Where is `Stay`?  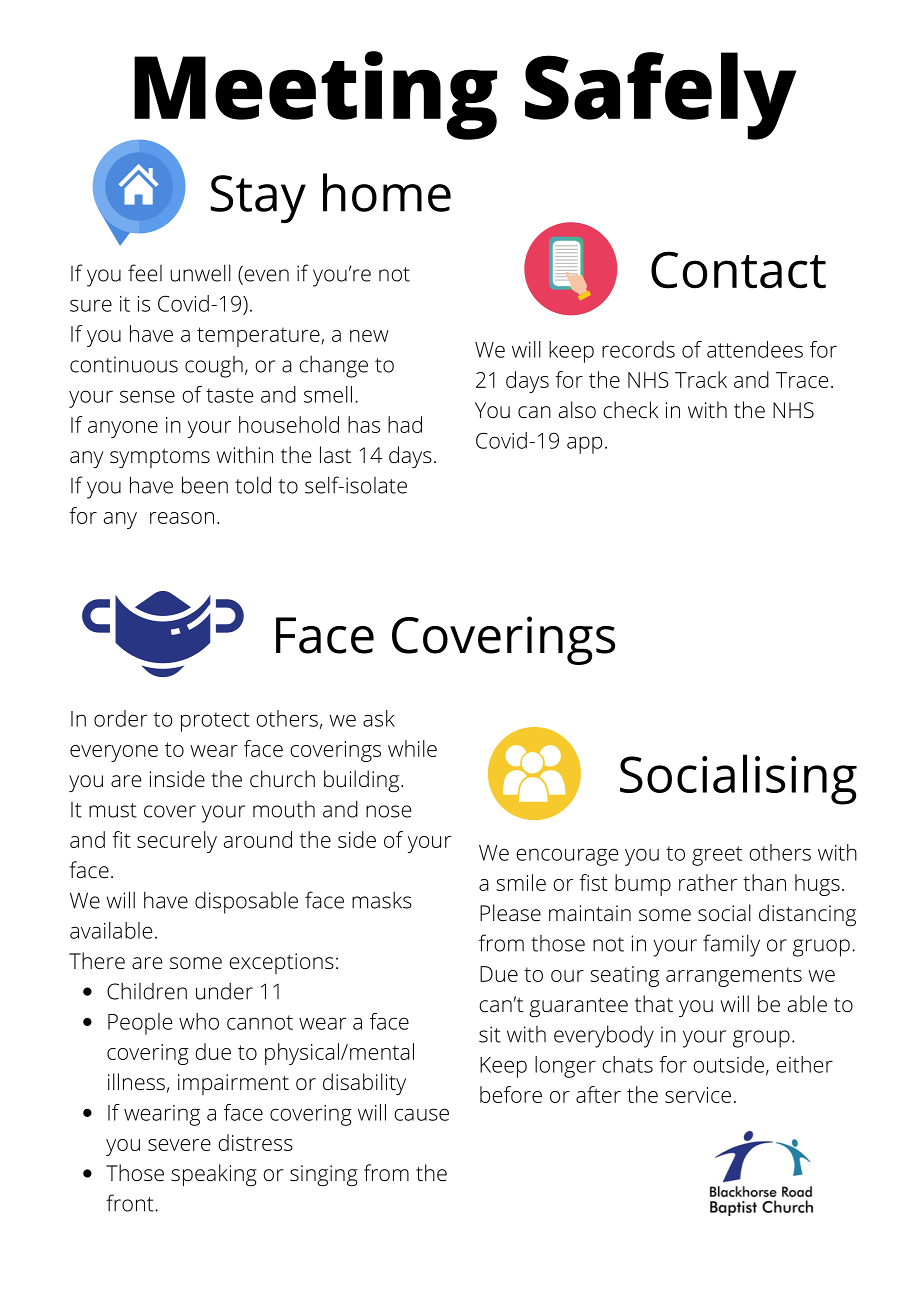 Stay is located at coordinates (258, 199).
